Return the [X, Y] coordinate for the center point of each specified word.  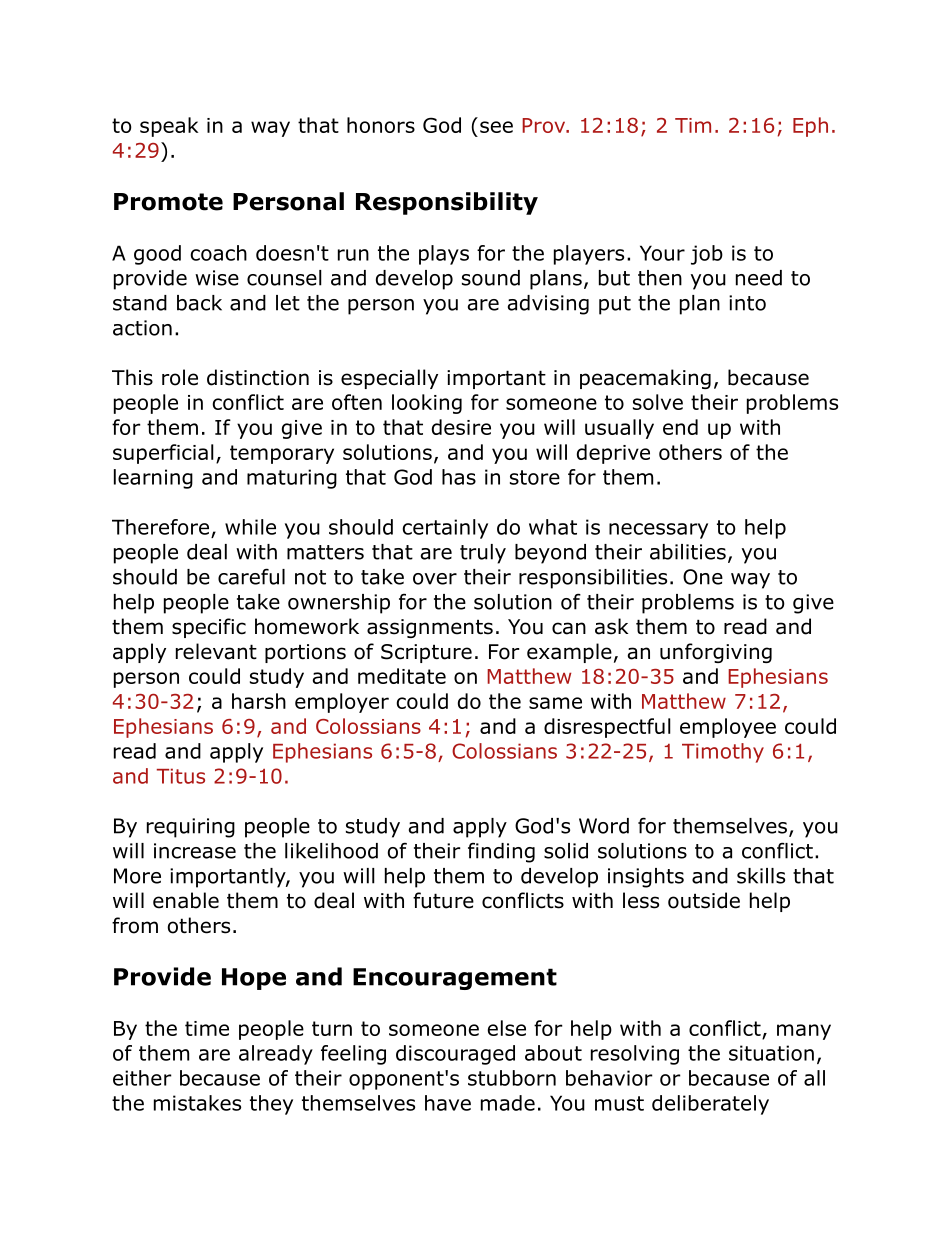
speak [169, 127]
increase [195, 851]
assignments [430, 628]
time [207, 1028]
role [180, 377]
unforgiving [716, 653]
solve [658, 402]
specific [209, 628]
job [707, 255]
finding [501, 853]
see [496, 127]
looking [427, 404]
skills [761, 876]
